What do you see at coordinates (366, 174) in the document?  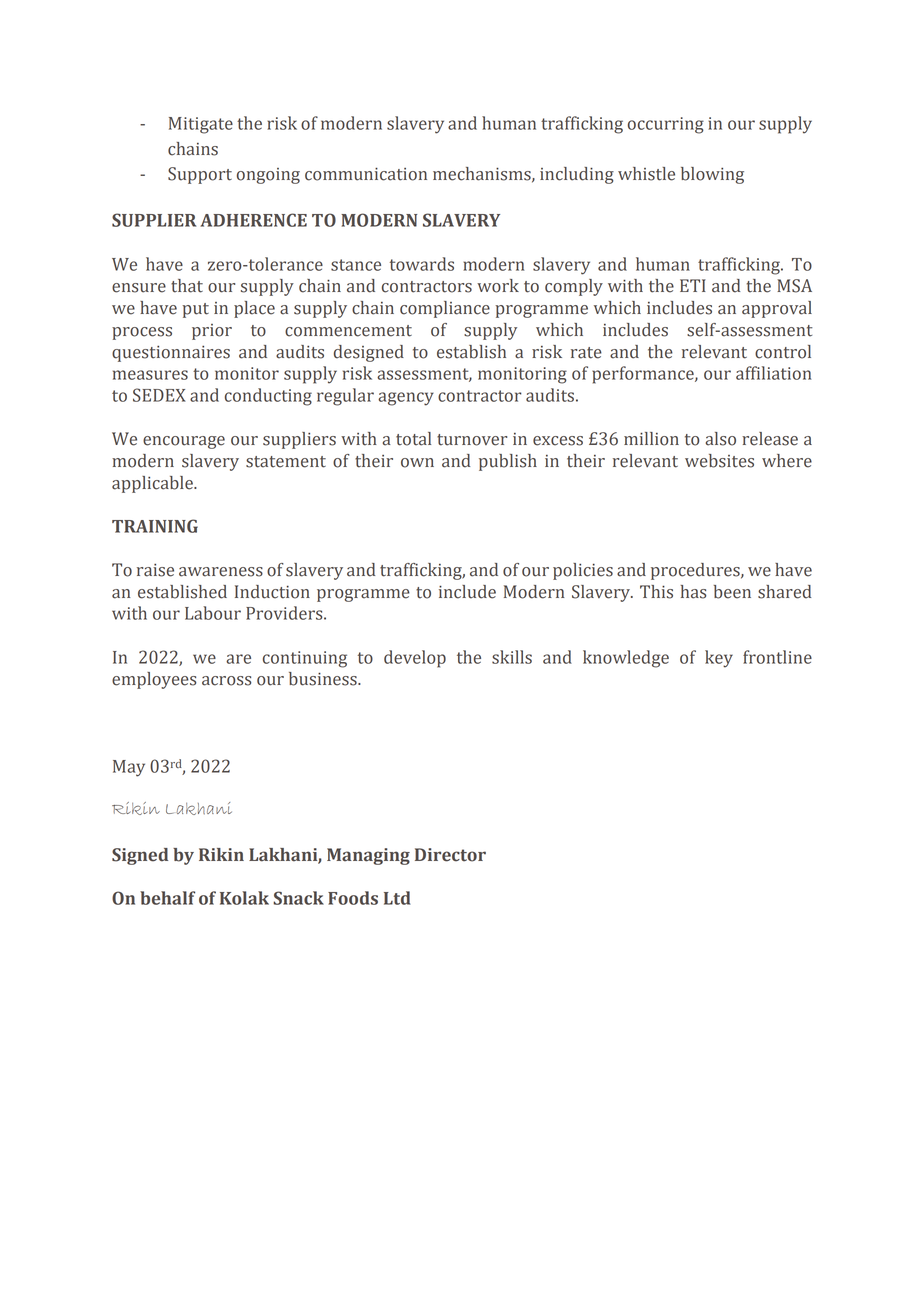 I see `communication` at bounding box center [366, 174].
